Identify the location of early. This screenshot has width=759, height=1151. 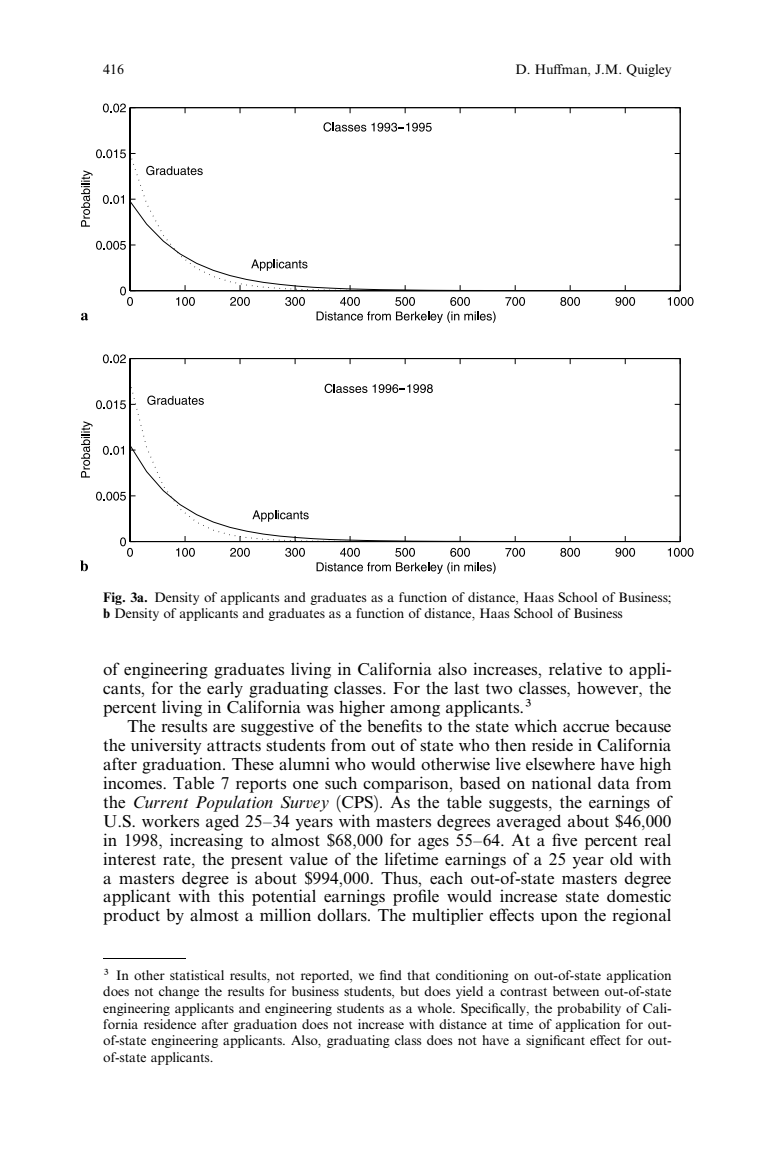
(225, 689).
